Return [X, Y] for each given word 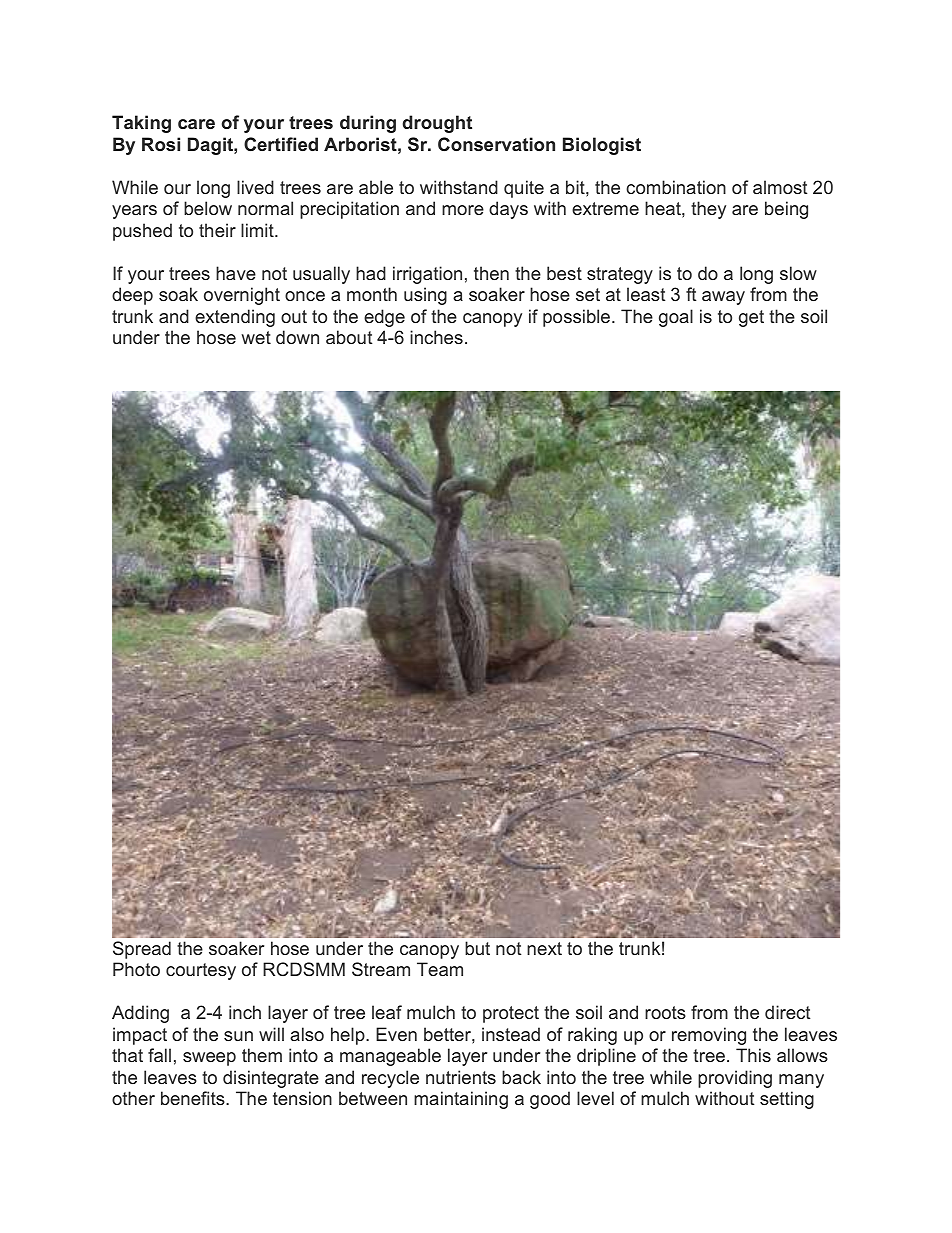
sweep [209, 1059]
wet [256, 337]
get [751, 318]
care [196, 124]
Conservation [496, 144]
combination [676, 187]
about [349, 337]
